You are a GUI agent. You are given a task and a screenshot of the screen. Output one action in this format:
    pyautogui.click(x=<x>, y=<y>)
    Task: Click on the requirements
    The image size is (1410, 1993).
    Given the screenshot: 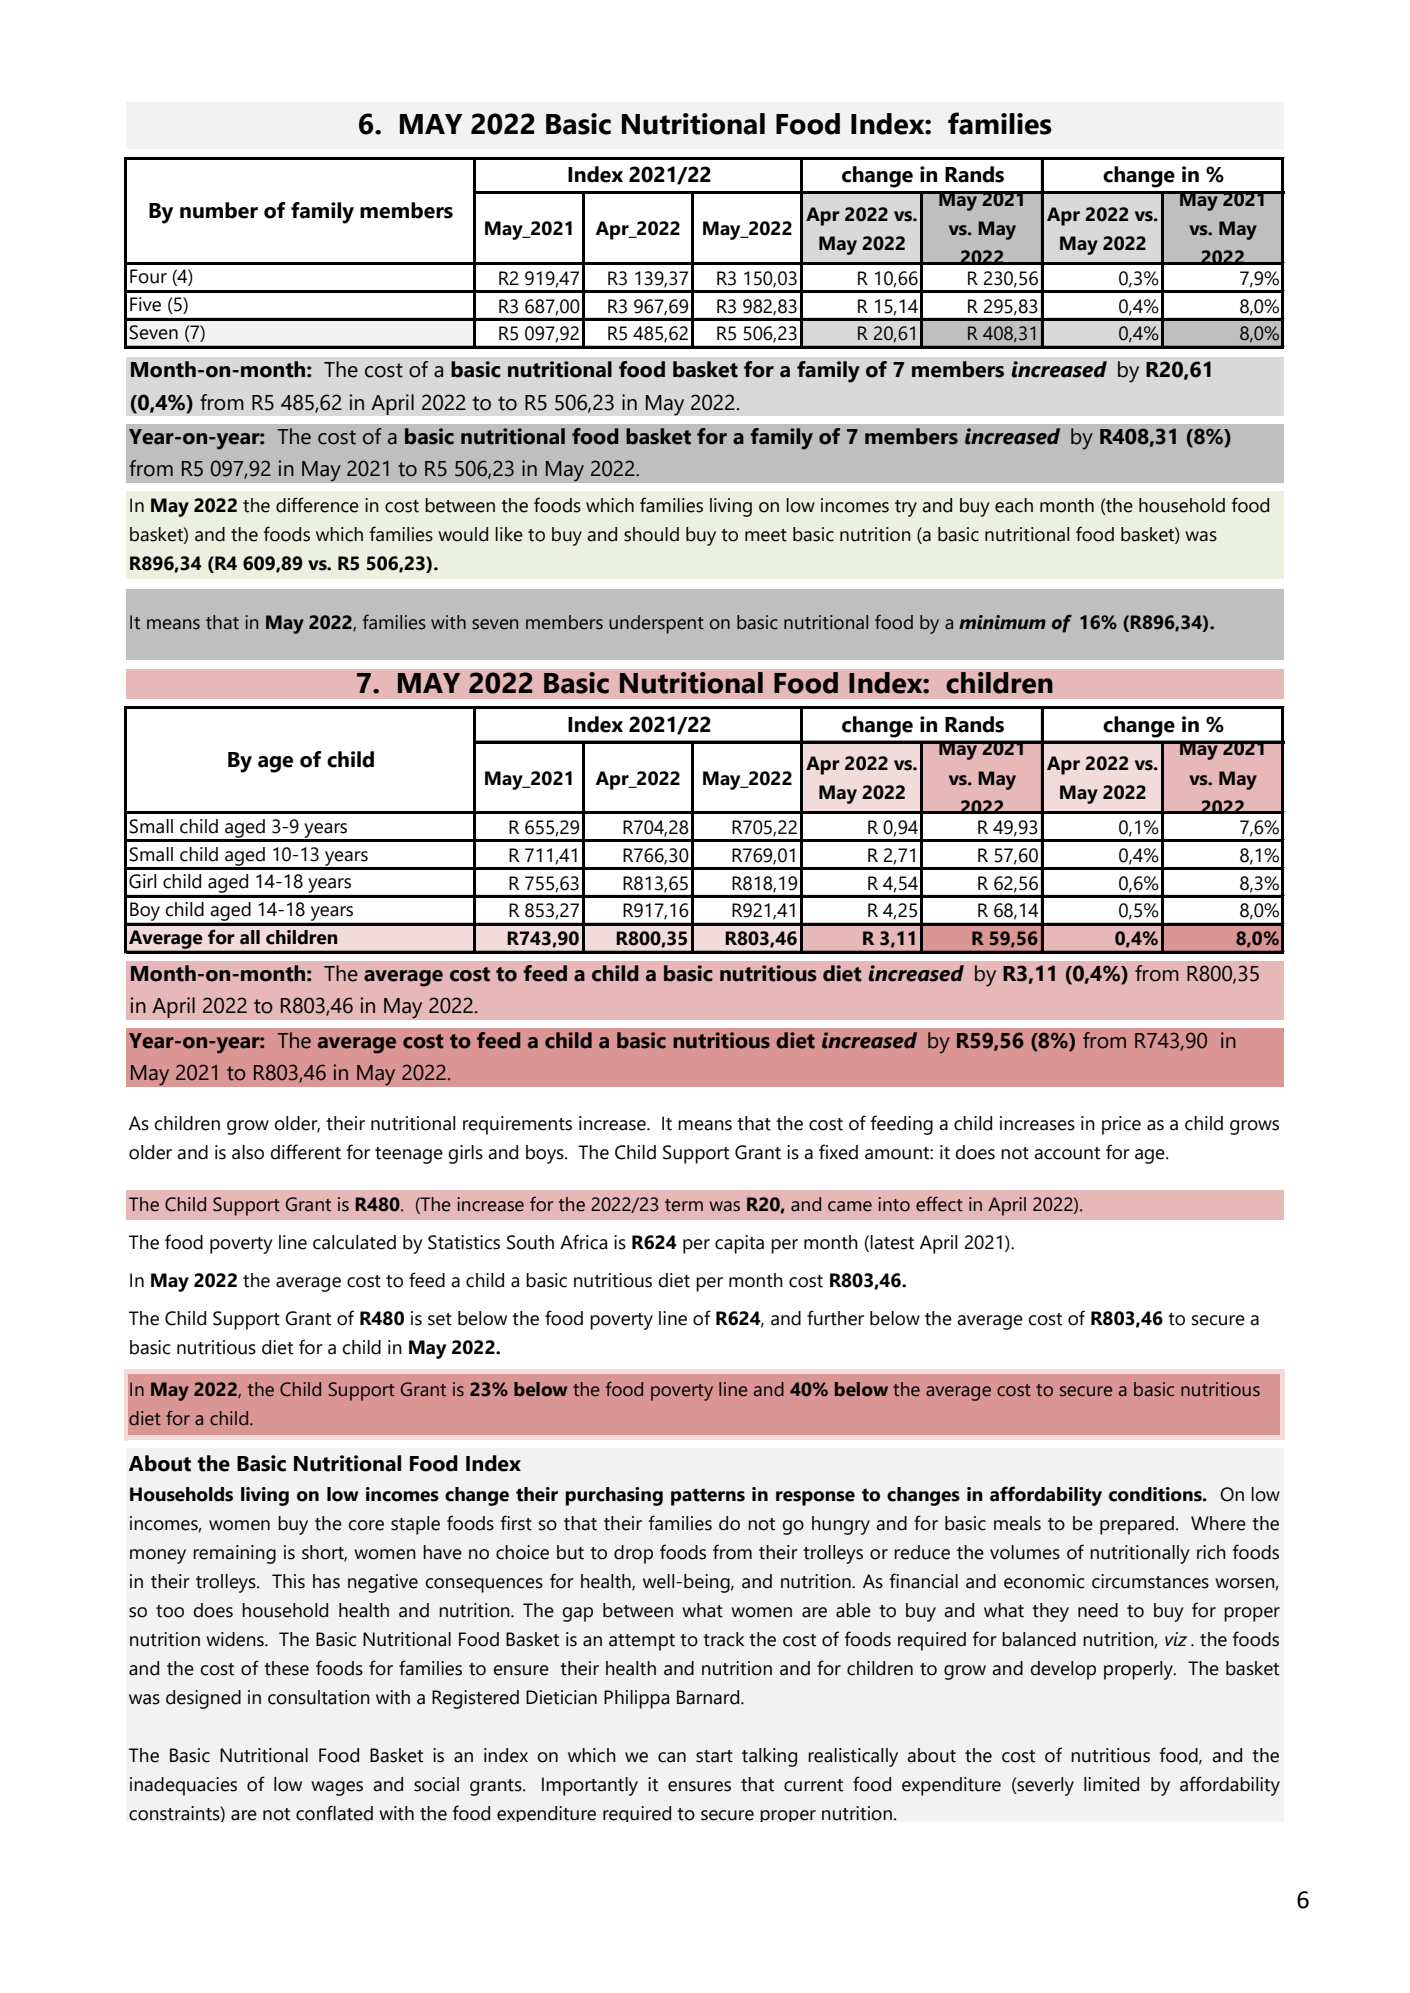 What is the action you would take?
    pyautogui.click(x=517, y=1125)
